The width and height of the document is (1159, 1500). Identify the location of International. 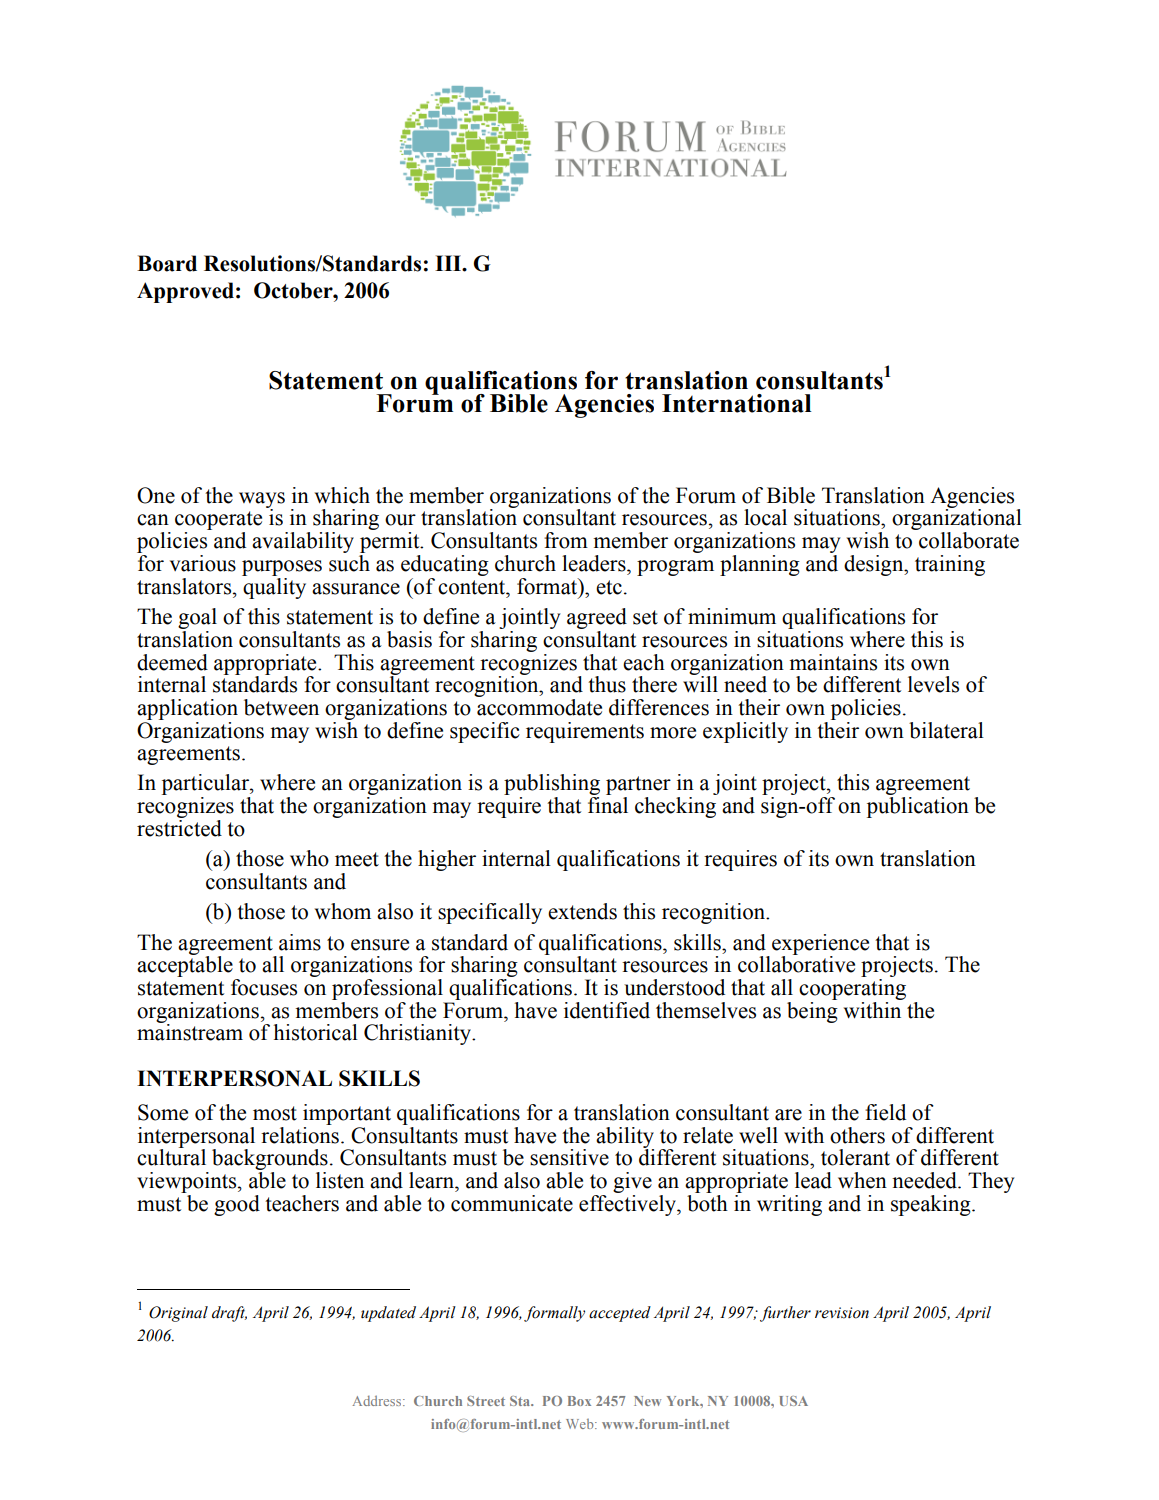
(737, 403).
